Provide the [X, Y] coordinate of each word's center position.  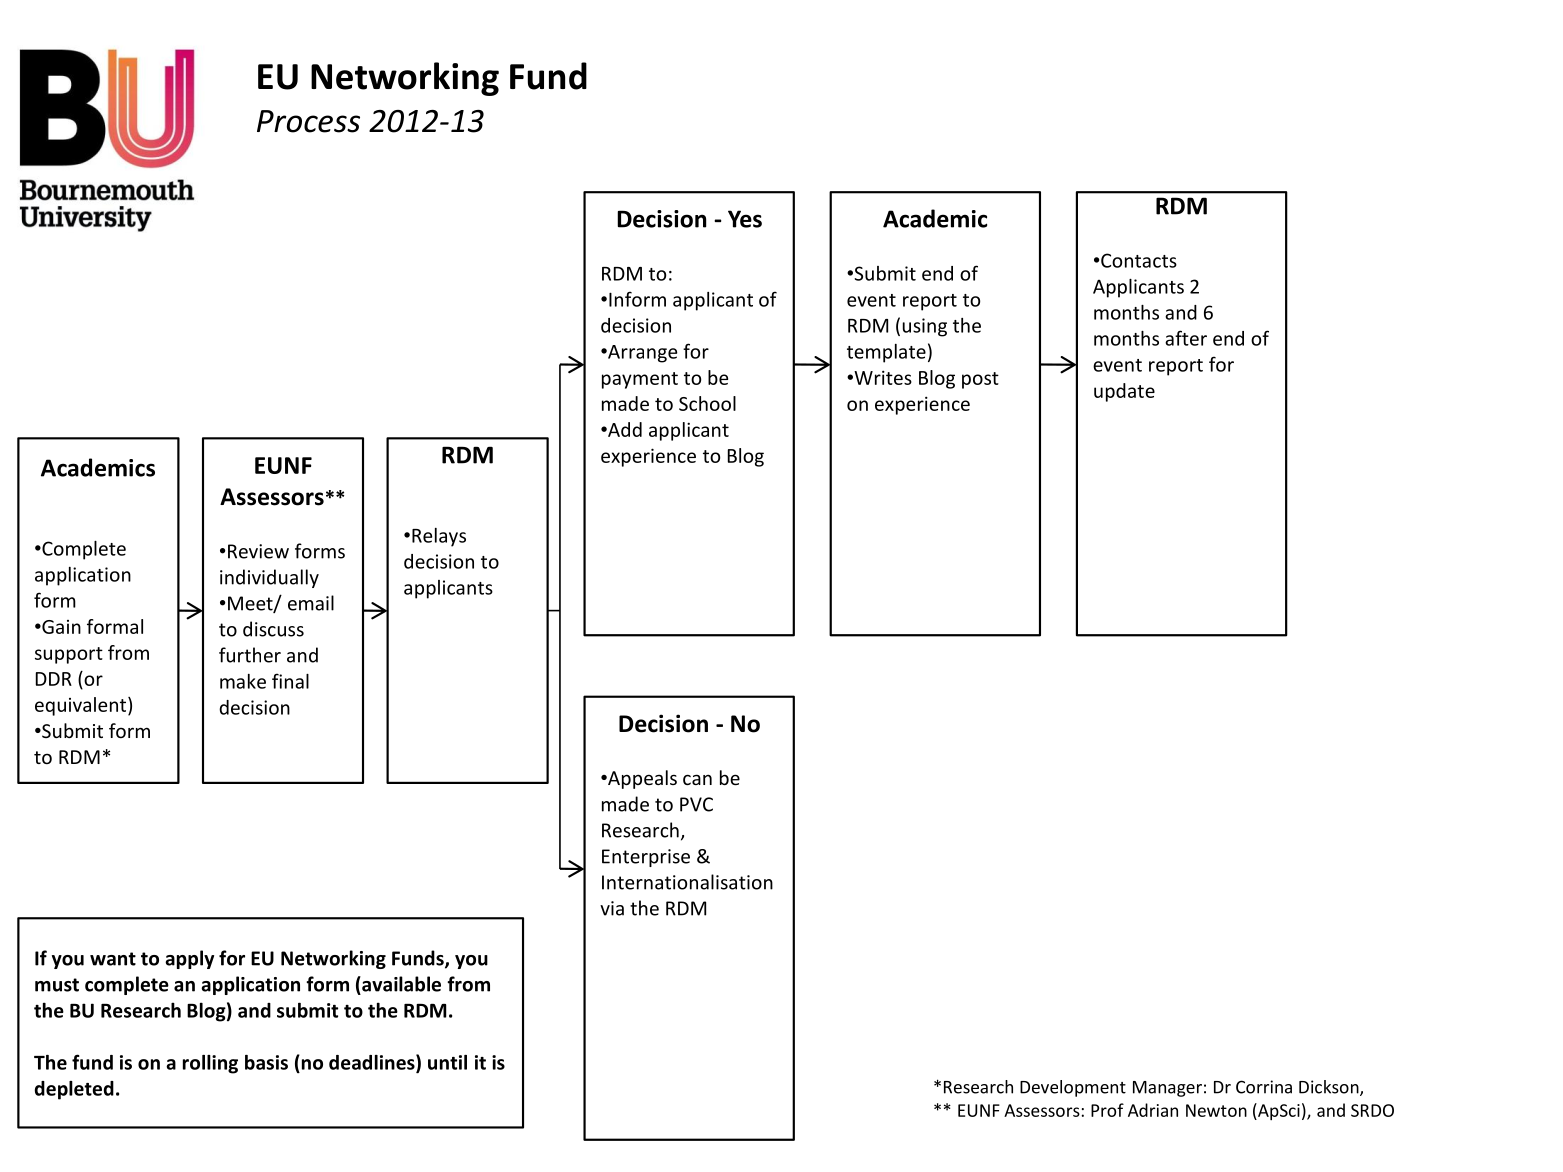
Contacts [1139, 260]
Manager [1167, 1089]
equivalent [82, 706]
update [1124, 392]
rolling [210, 1064]
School [707, 403]
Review [258, 551]
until [447, 1062]
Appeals [641, 779]
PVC [696, 804]
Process [308, 121]
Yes [745, 219]
